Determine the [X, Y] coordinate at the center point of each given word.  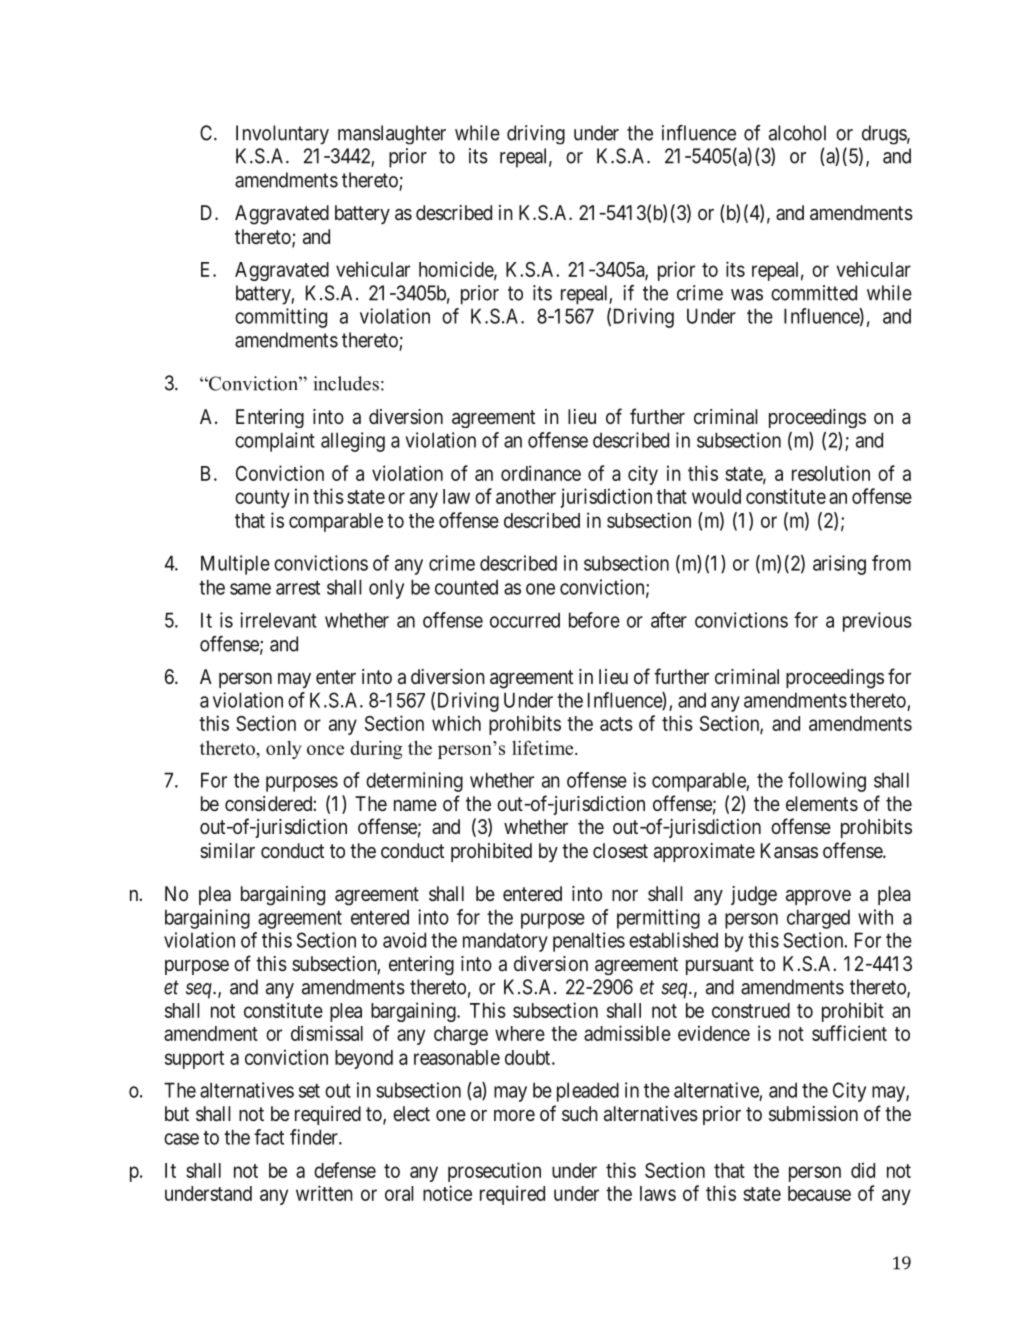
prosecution [494, 1172]
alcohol [797, 133]
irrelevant [278, 620]
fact [269, 1137]
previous [877, 622]
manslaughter [392, 135]
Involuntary [282, 134]
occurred [525, 620]
